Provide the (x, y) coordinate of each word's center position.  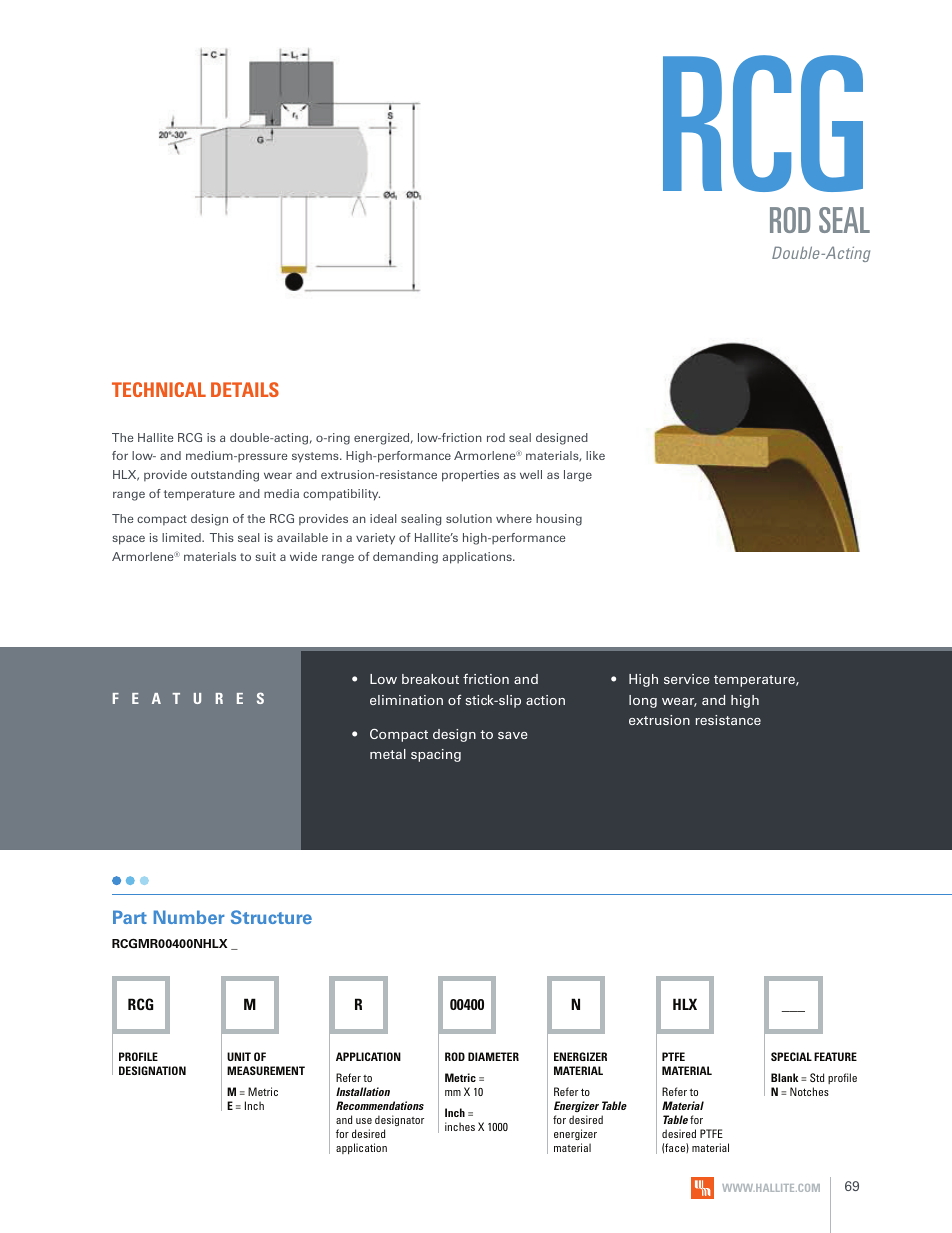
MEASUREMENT (266, 1070)
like (595, 455)
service (687, 679)
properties (470, 476)
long (643, 701)
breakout (430, 679)
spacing (436, 755)
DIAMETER (493, 1056)
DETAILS (245, 389)
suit (265, 556)
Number (189, 917)
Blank (784, 1077)
